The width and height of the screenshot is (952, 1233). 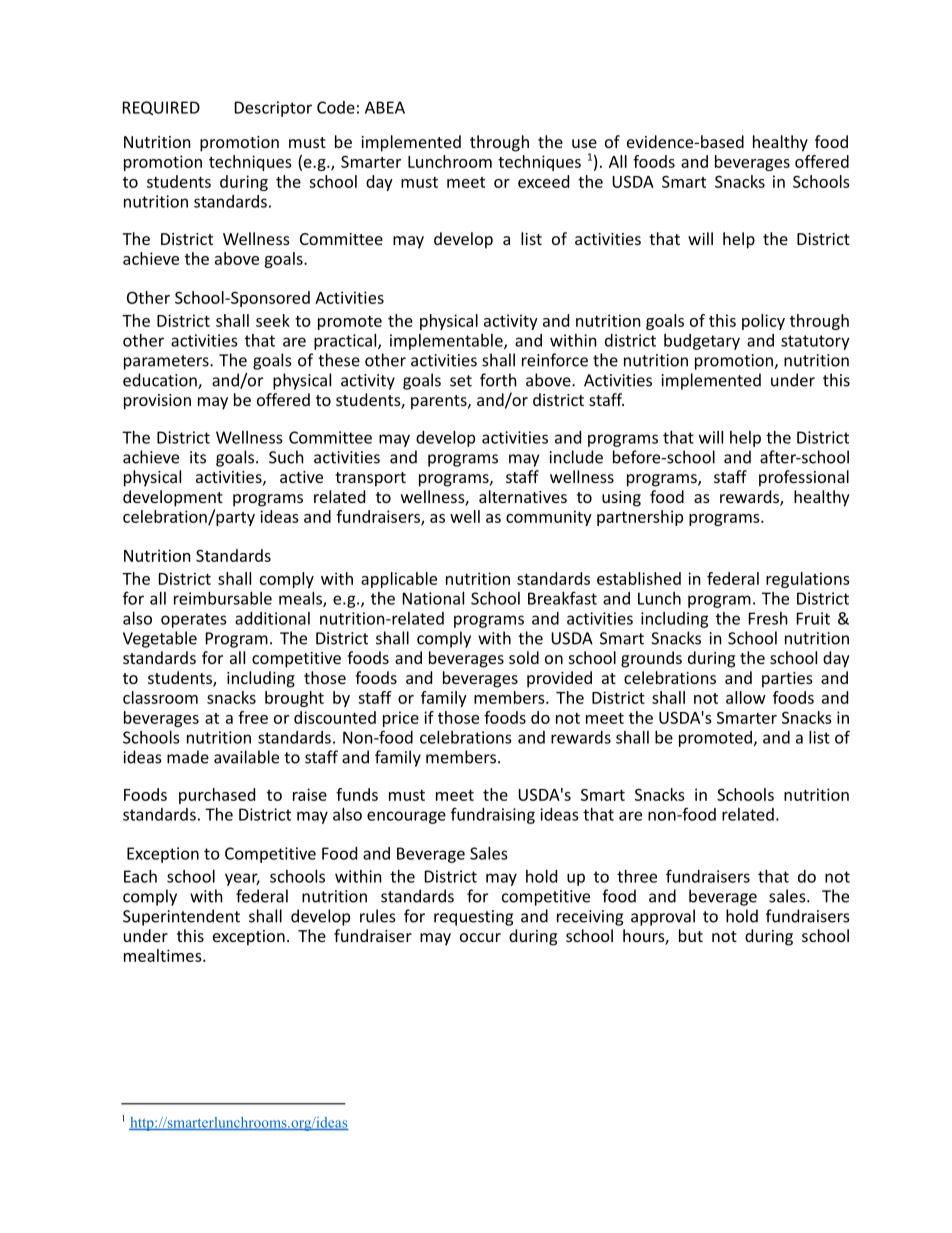 What do you see at coordinates (273, 109) in the screenshot?
I see `Descriptor` at bounding box center [273, 109].
